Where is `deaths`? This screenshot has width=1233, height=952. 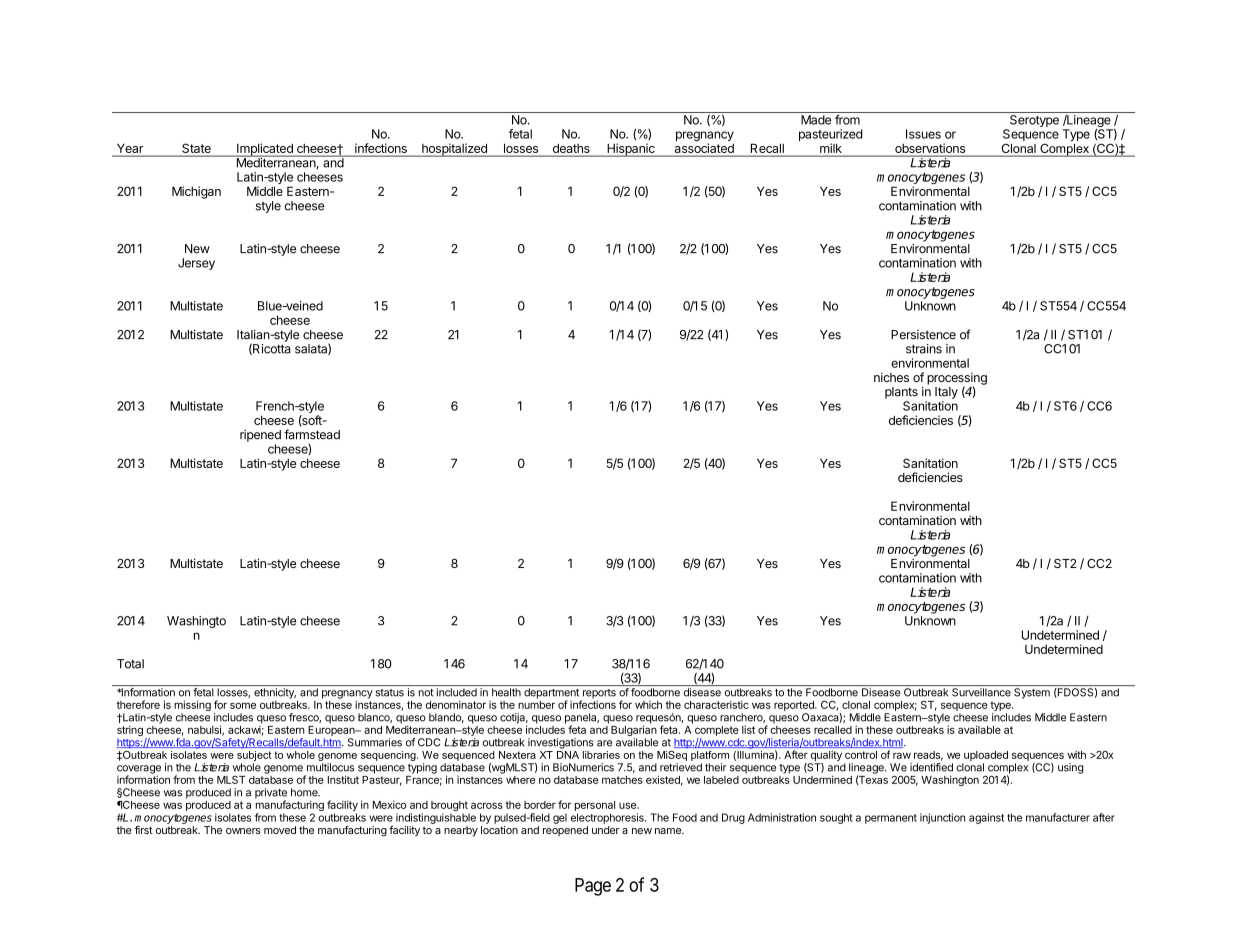 deaths is located at coordinates (571, 149).
